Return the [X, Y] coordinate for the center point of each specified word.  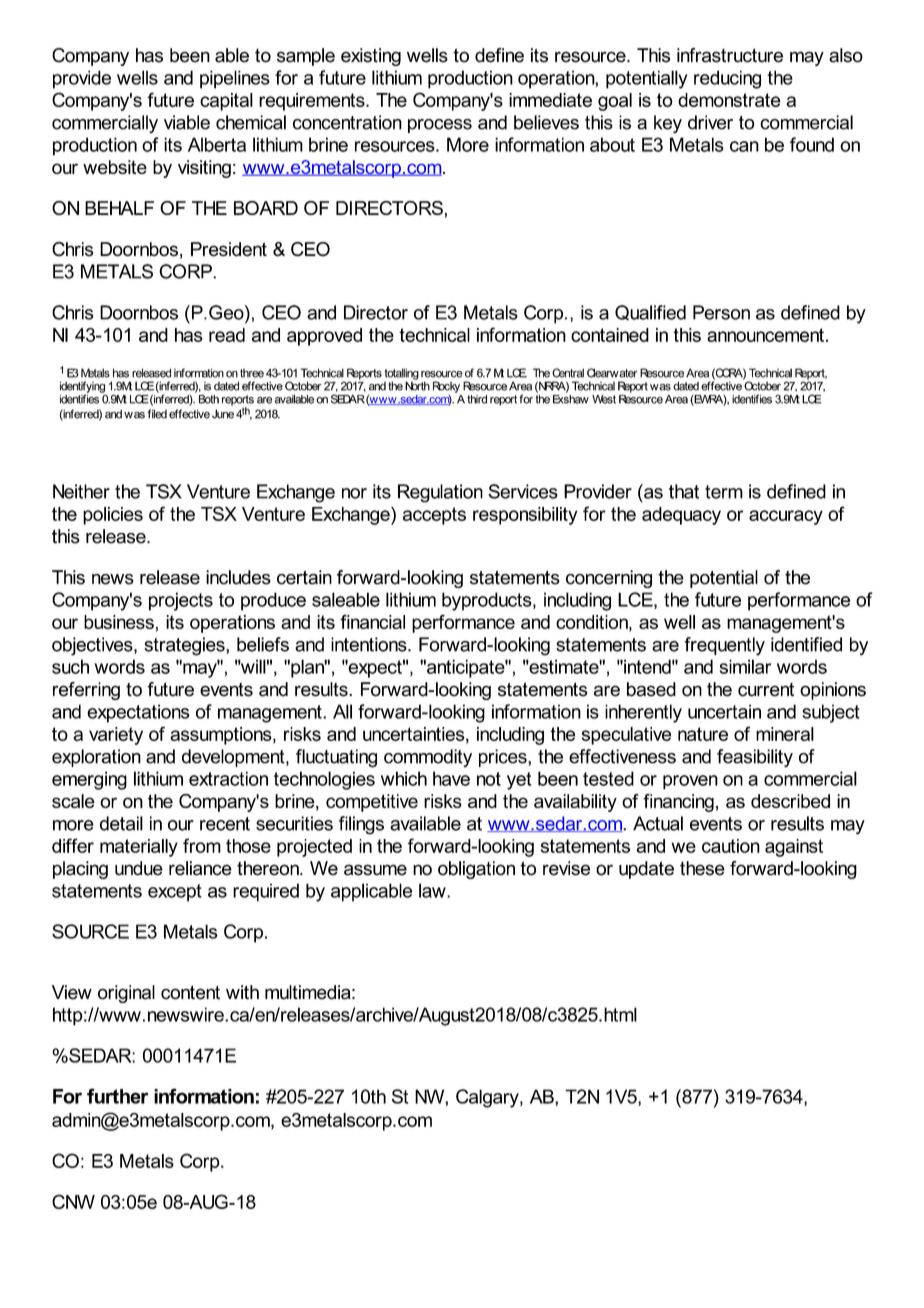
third [477, 399]
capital [226, 102]
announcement [765, 335]
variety [116, 736]
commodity [428, 758]
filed [157, 414]
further [117, 1096]
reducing [727, 79]
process [440, 126]
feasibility [755, 758]
